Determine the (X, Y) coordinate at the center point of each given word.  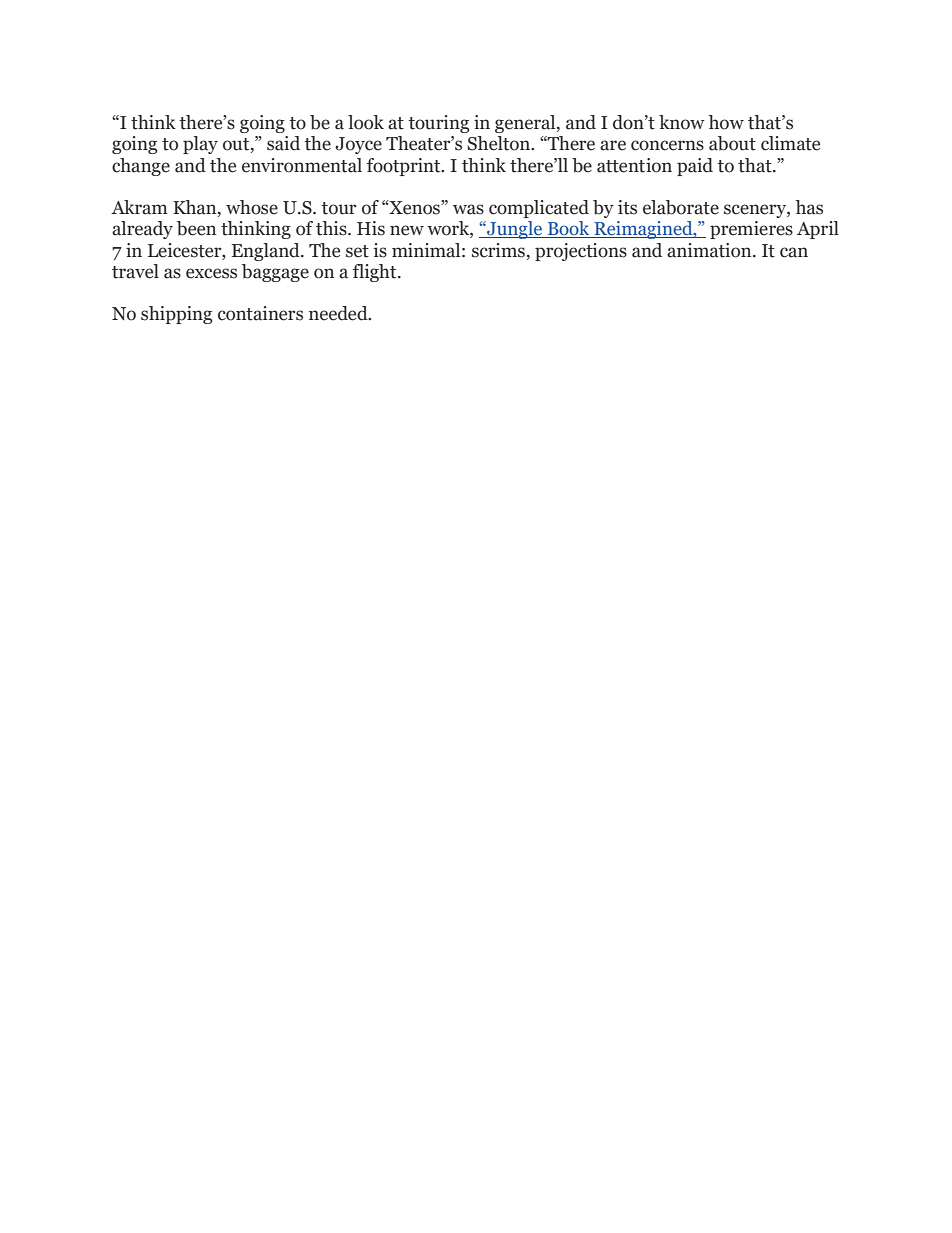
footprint (405, 167)
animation (710, 250)
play (200, 145)
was (468, 209)
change (141, 167)
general (526, 124)
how (726, 122)
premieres (751, 230)
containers (260, 313)
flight (376, 273)
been (196, 228)
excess (211, 273)
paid (695, 167)
